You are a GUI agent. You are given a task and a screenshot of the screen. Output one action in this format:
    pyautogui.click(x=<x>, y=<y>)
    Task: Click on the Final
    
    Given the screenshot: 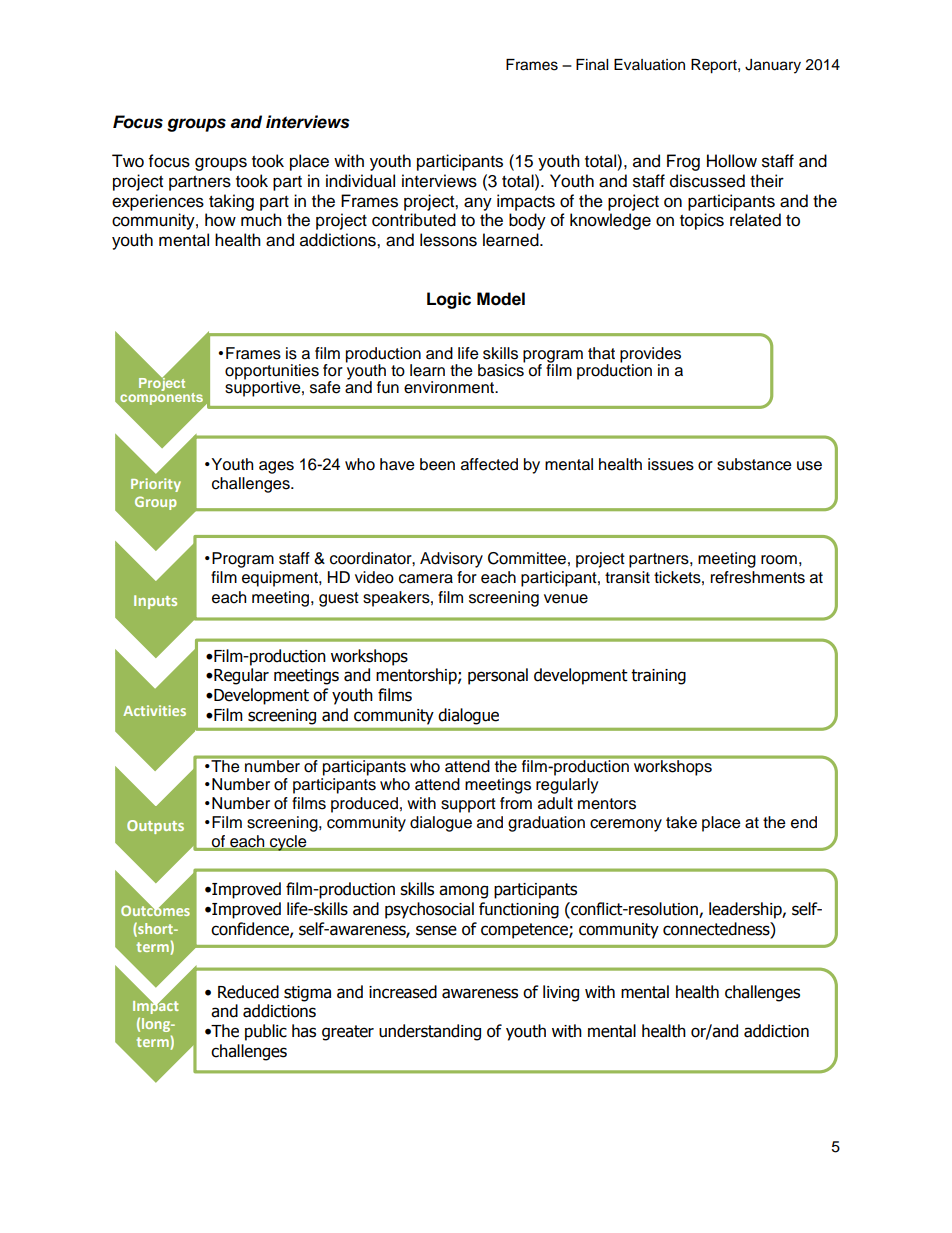 What is the action you would take?
    pyautogui.click(x=592, y=65)
